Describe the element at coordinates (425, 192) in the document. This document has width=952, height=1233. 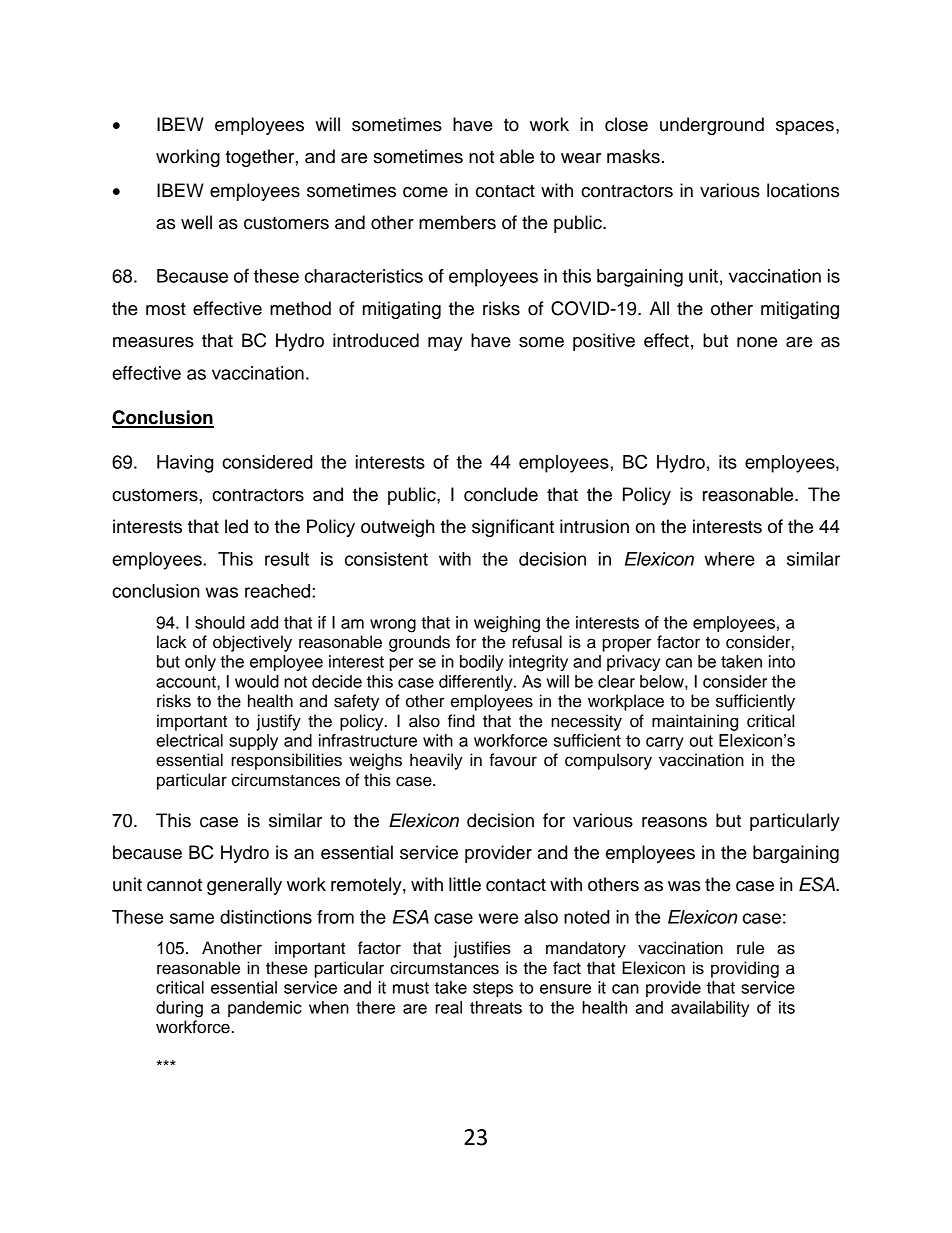
I see `come` at that location.
